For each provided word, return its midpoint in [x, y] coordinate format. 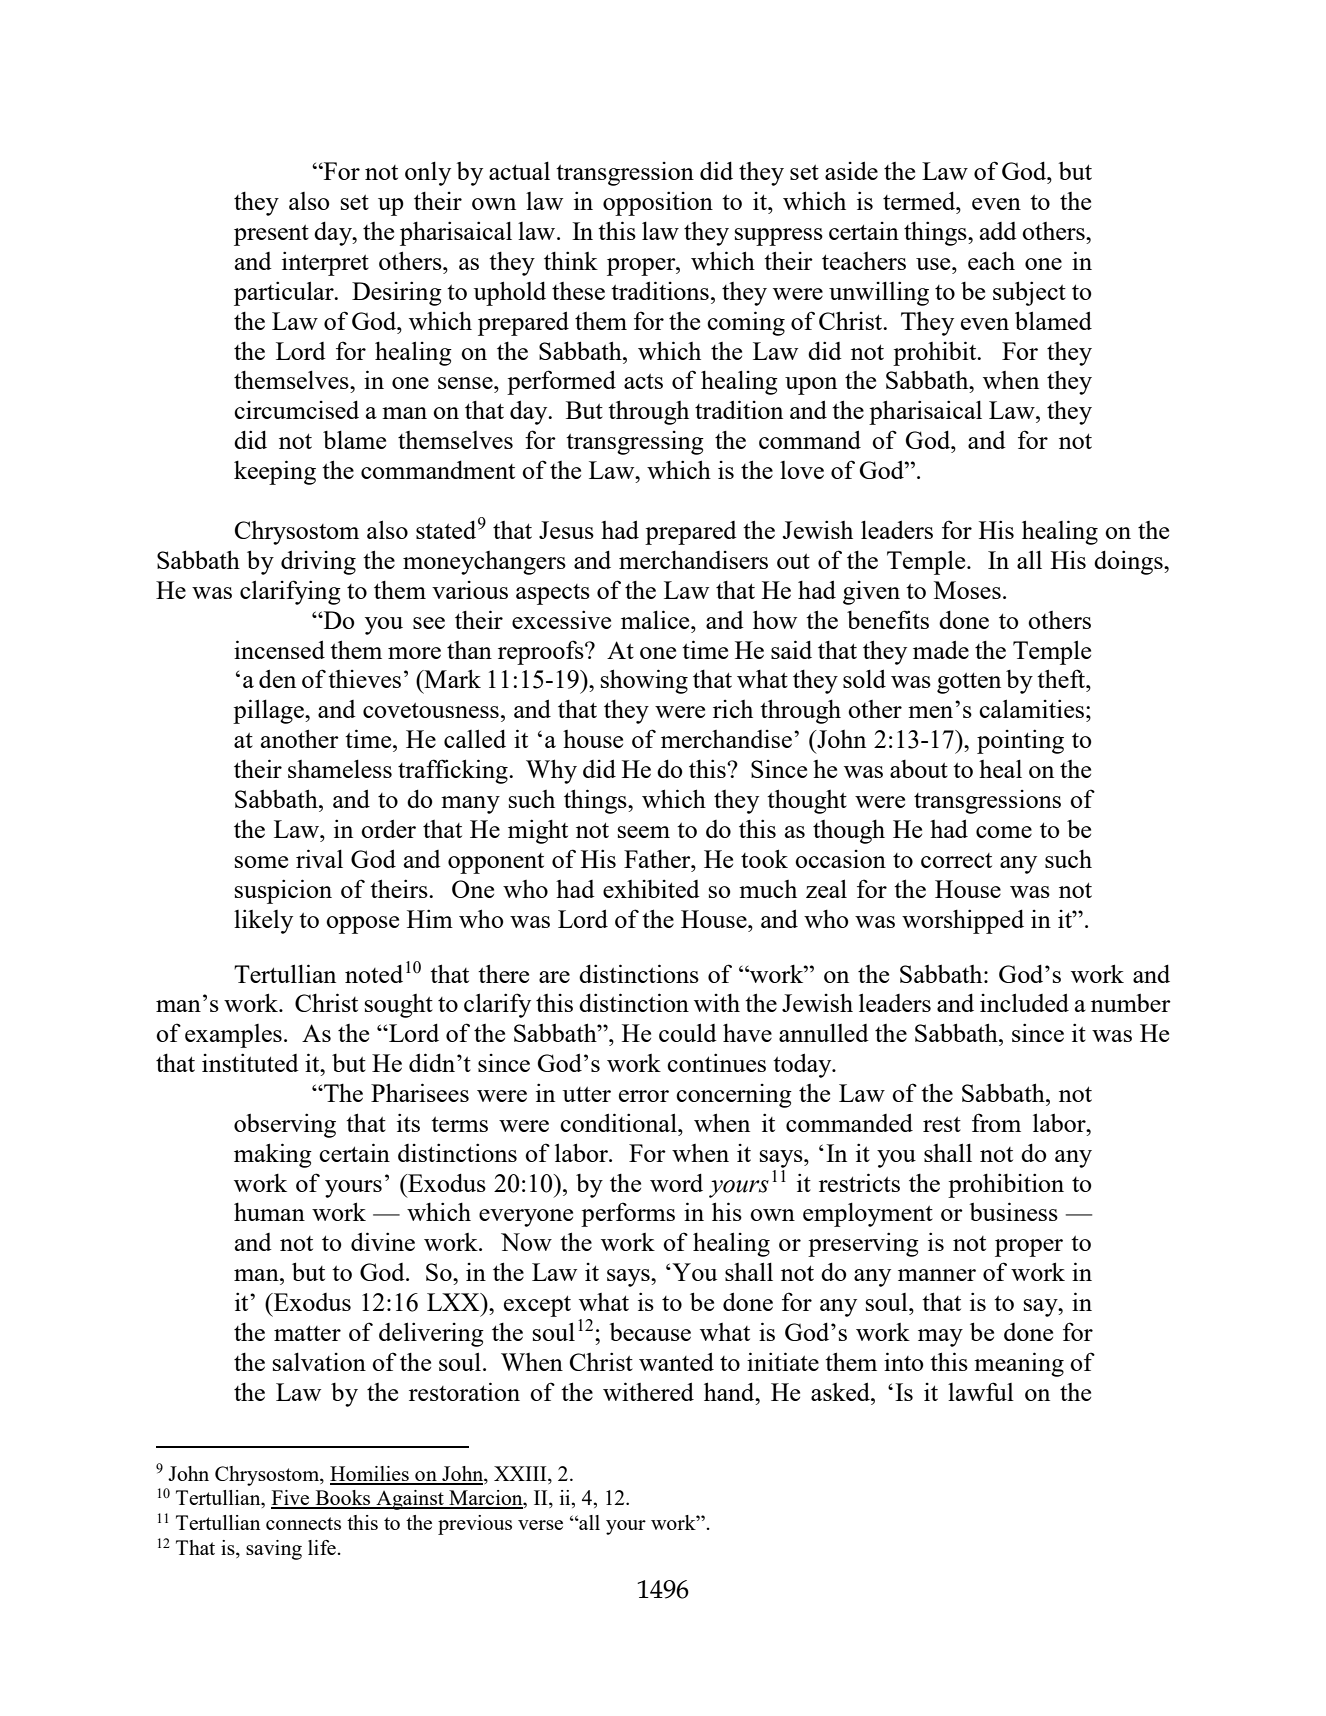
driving [318, 562]
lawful [981, 1391]
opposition [658, 203]
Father [658, 858]
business [1014, 1211]
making [273, 1155]
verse [540, 1525]
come [1004, 832]
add [998, 231]
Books [343, 1499]
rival [319, 858]
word [676, 1182]
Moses [967, 590]
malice [656, 619]
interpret [325, 263]
